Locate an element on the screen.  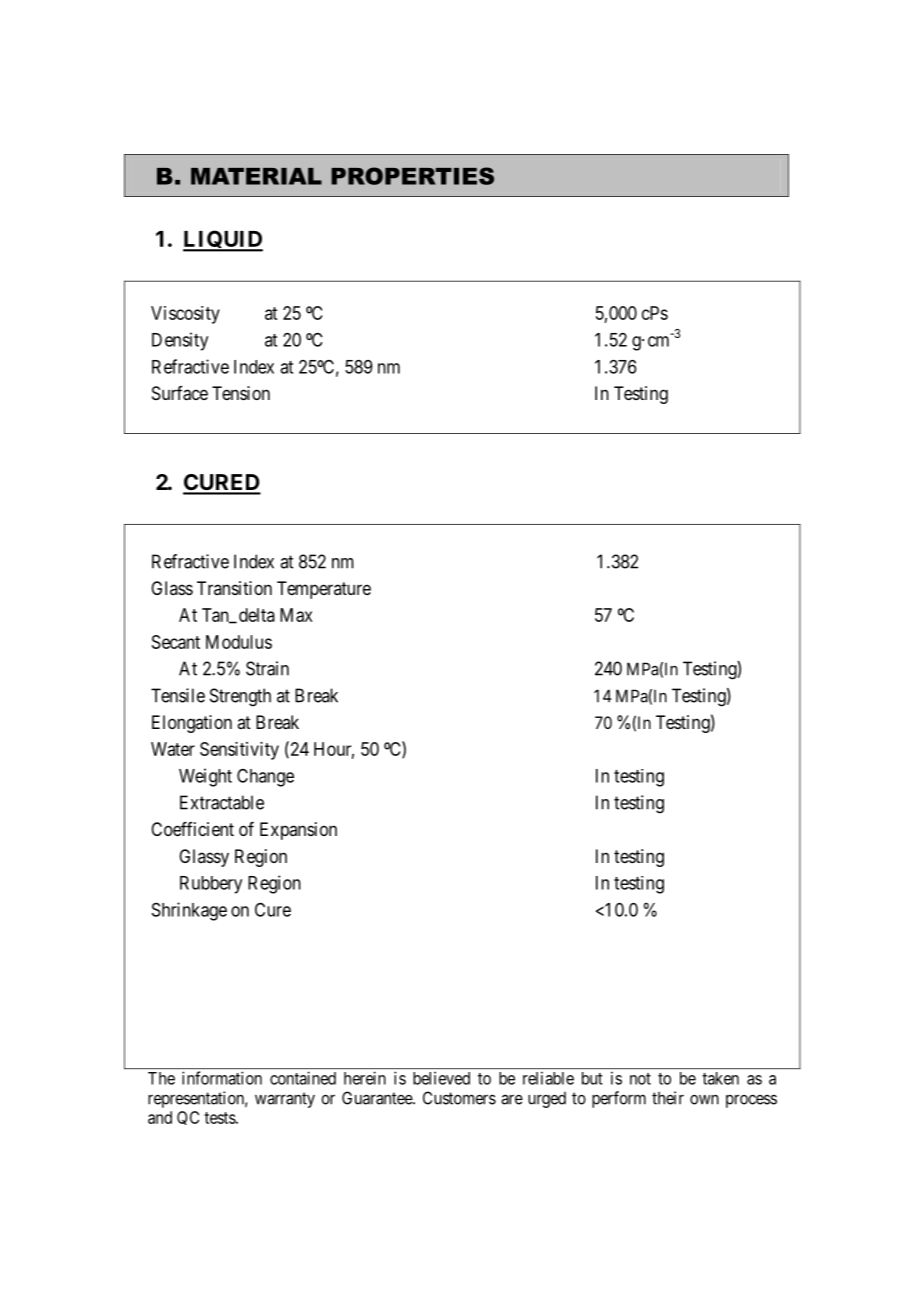
Max is located at coordinates (296, 615).
